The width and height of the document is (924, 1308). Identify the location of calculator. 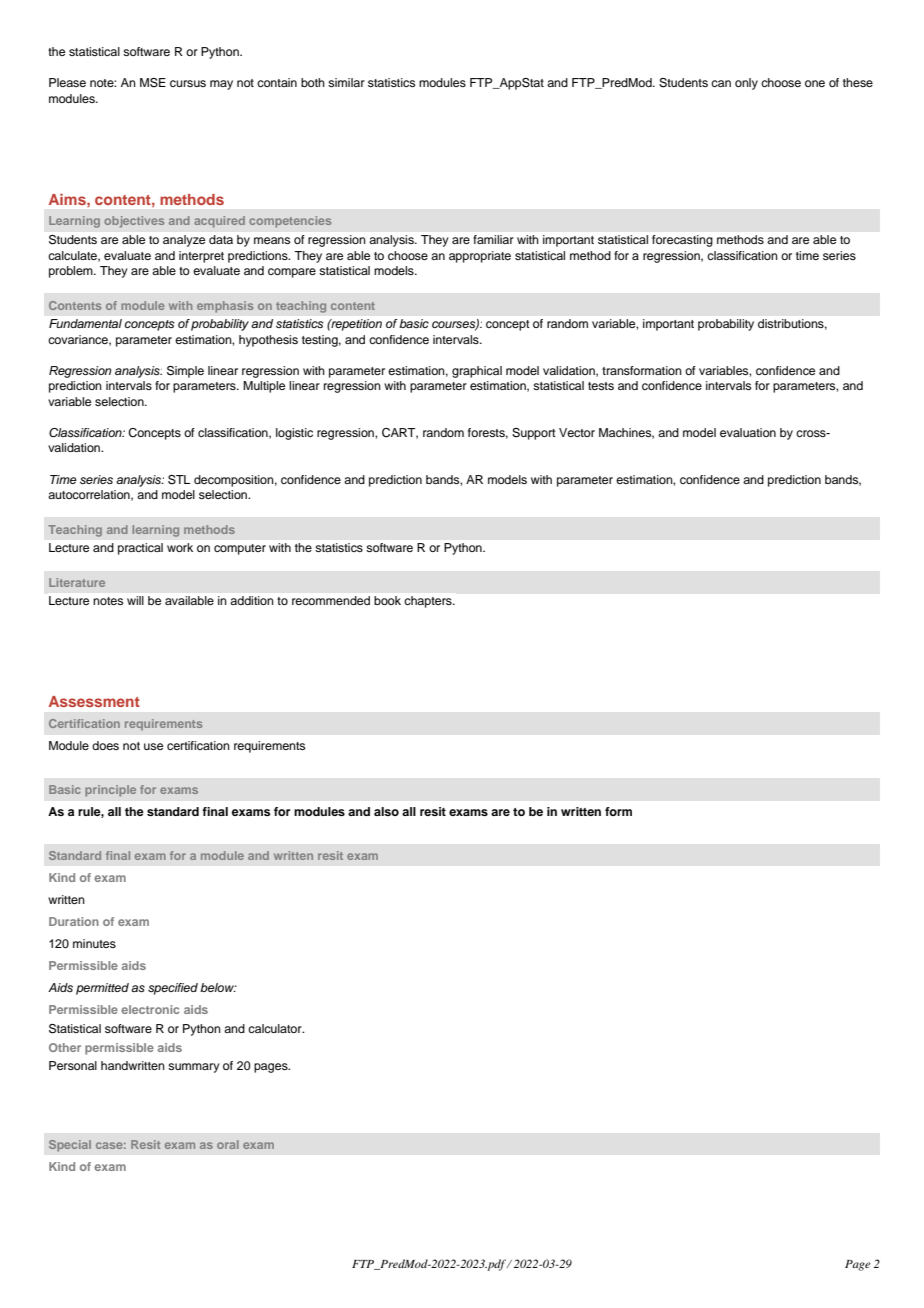
(276, 1028).
